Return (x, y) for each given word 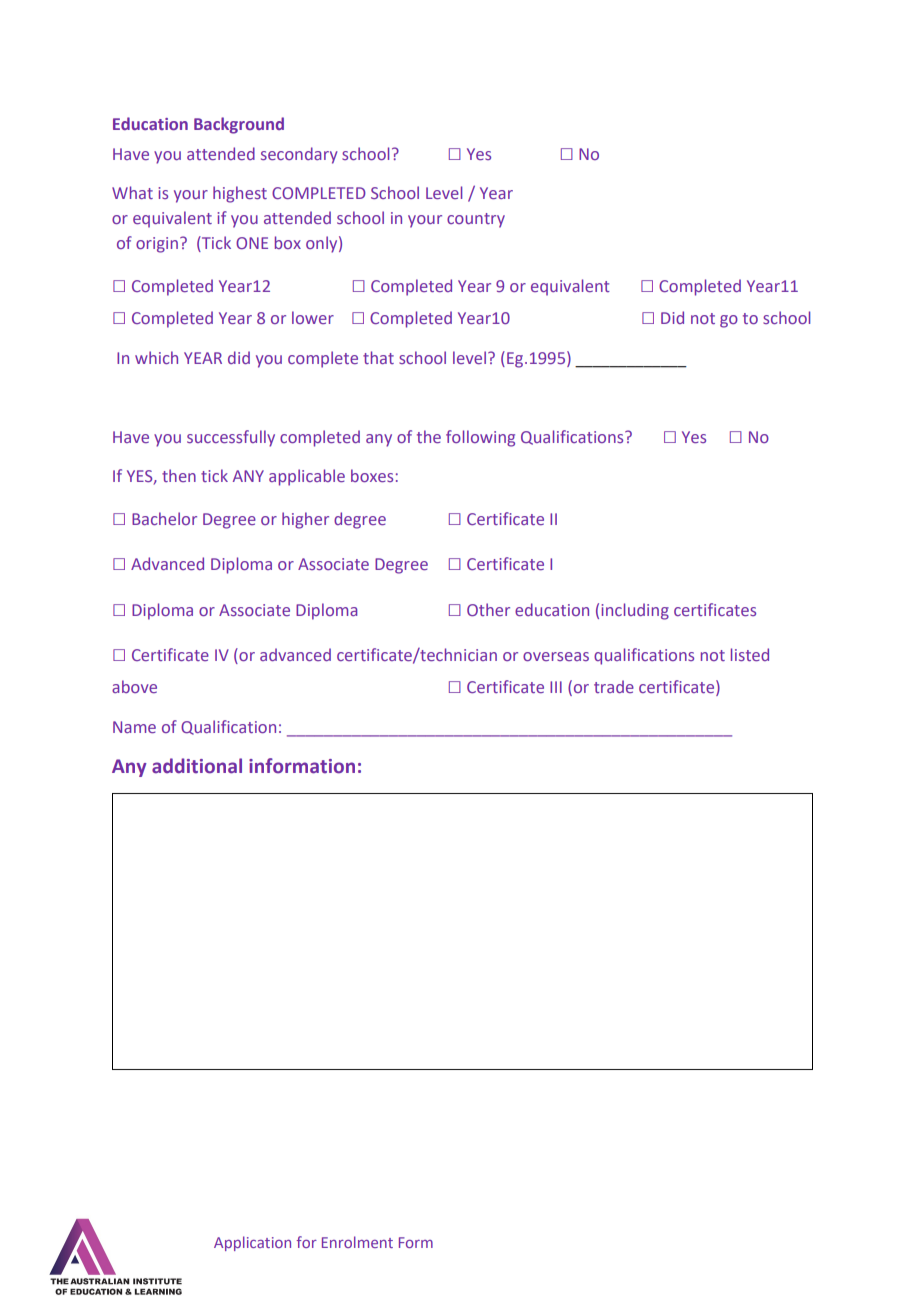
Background (239, 125)
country (476, 220)
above (134, 686)
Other (488, 609)
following (480, 438)
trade (614, 686)
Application (252, 1243)
